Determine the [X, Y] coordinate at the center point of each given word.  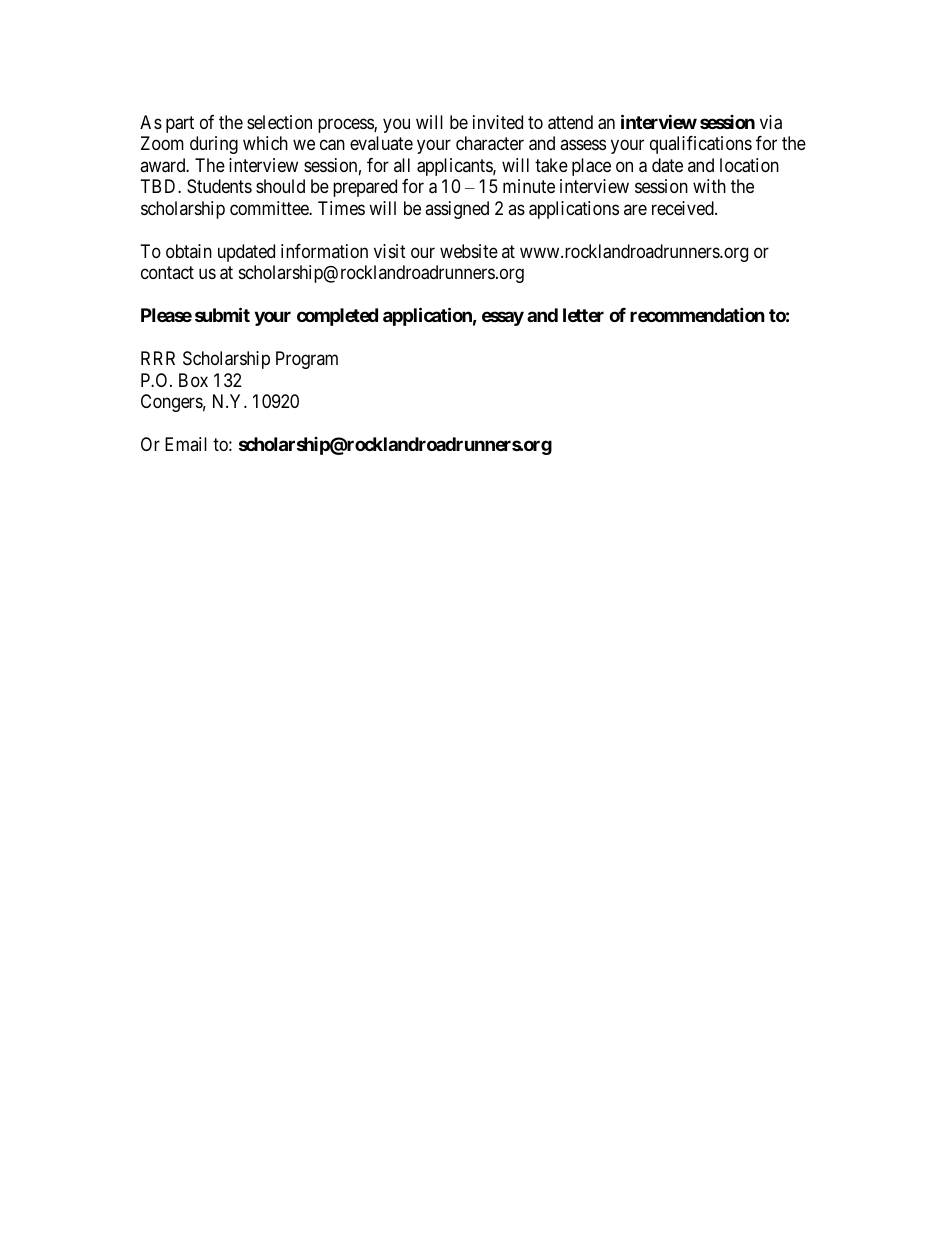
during [214, 145]
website [469, 251]
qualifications [701, 145]
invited [498, 122]
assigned [457, 210]
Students [219, 186]
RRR [158, 358]
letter [583, 315]
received [684, 208]
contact [167, 273]
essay [503, 319]
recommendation [697, 314]
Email [186, 444]
